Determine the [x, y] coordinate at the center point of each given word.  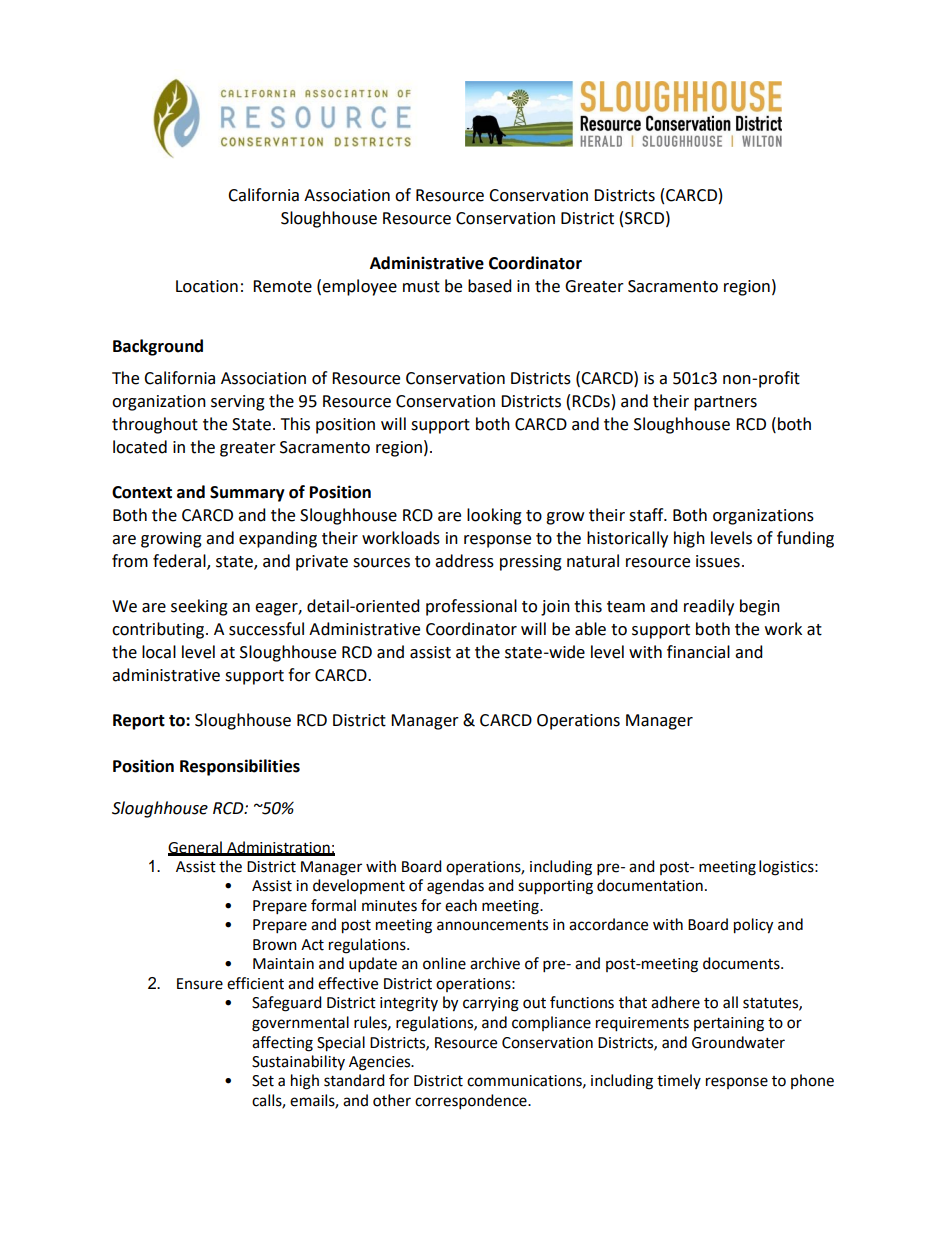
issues [718, 561]
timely [679, 1081]
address [464, 561]
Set [263, 1081]
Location [207, 286]
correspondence [472, 1102]
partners [725, 403]
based [490, 286]
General [196, 848]
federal [180, 561]
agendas [455, 887]
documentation [650, 885]
